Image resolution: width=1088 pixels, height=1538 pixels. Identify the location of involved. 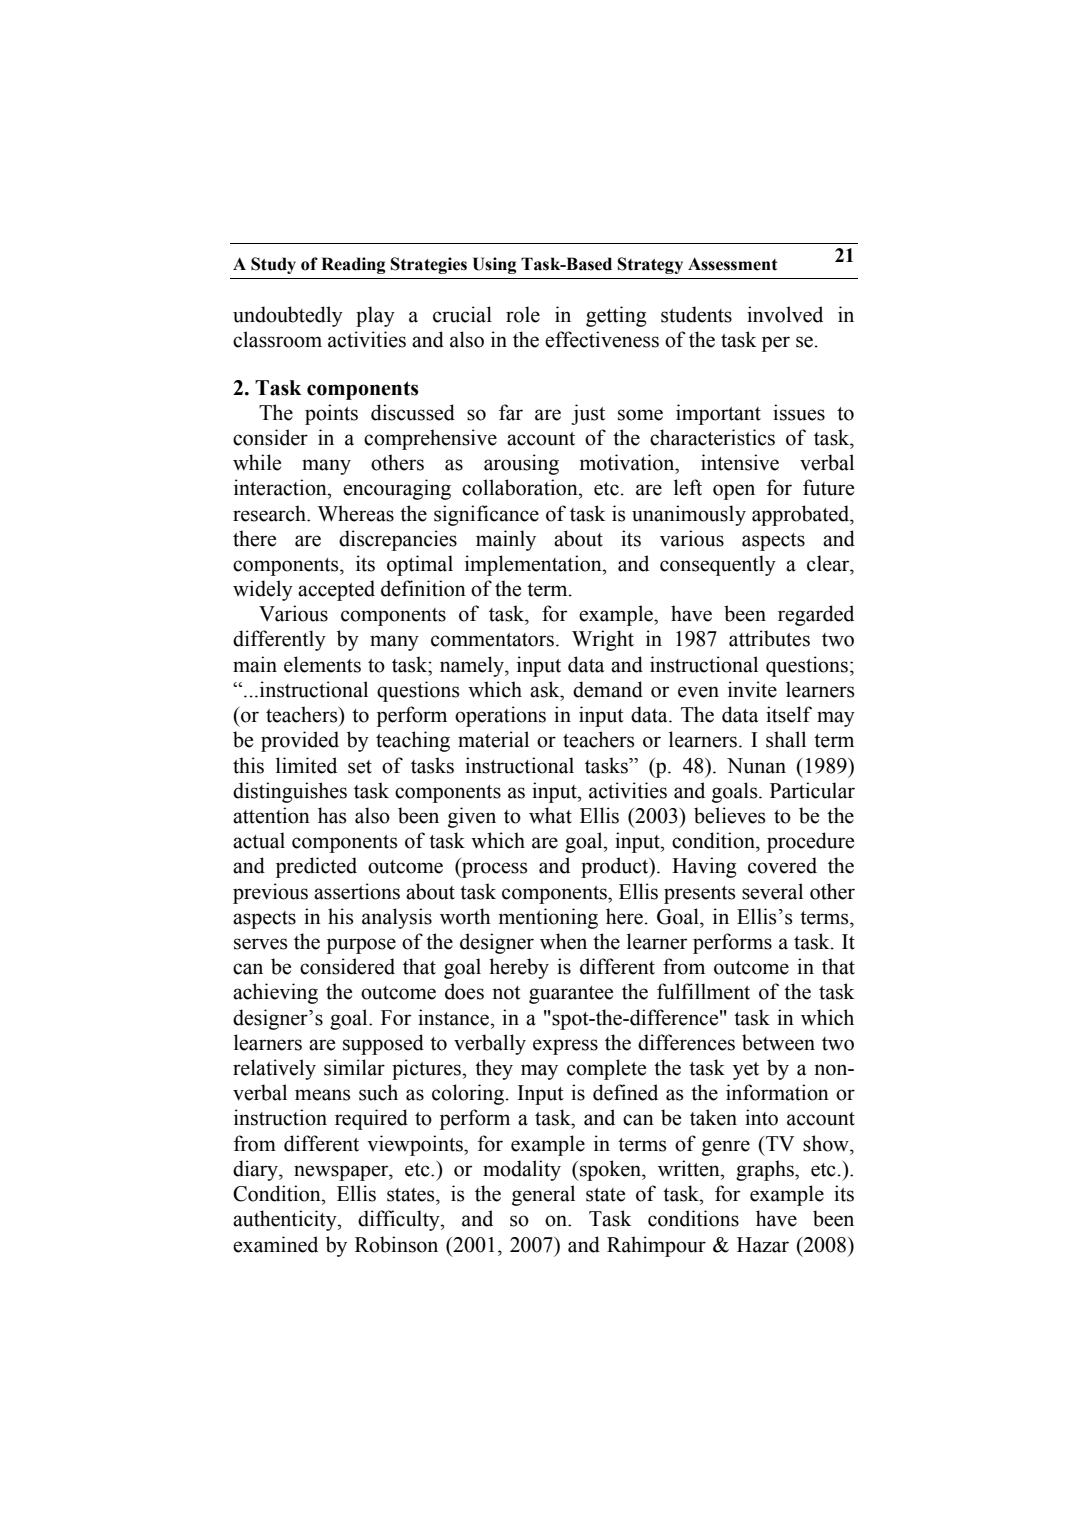
(785, 314).
